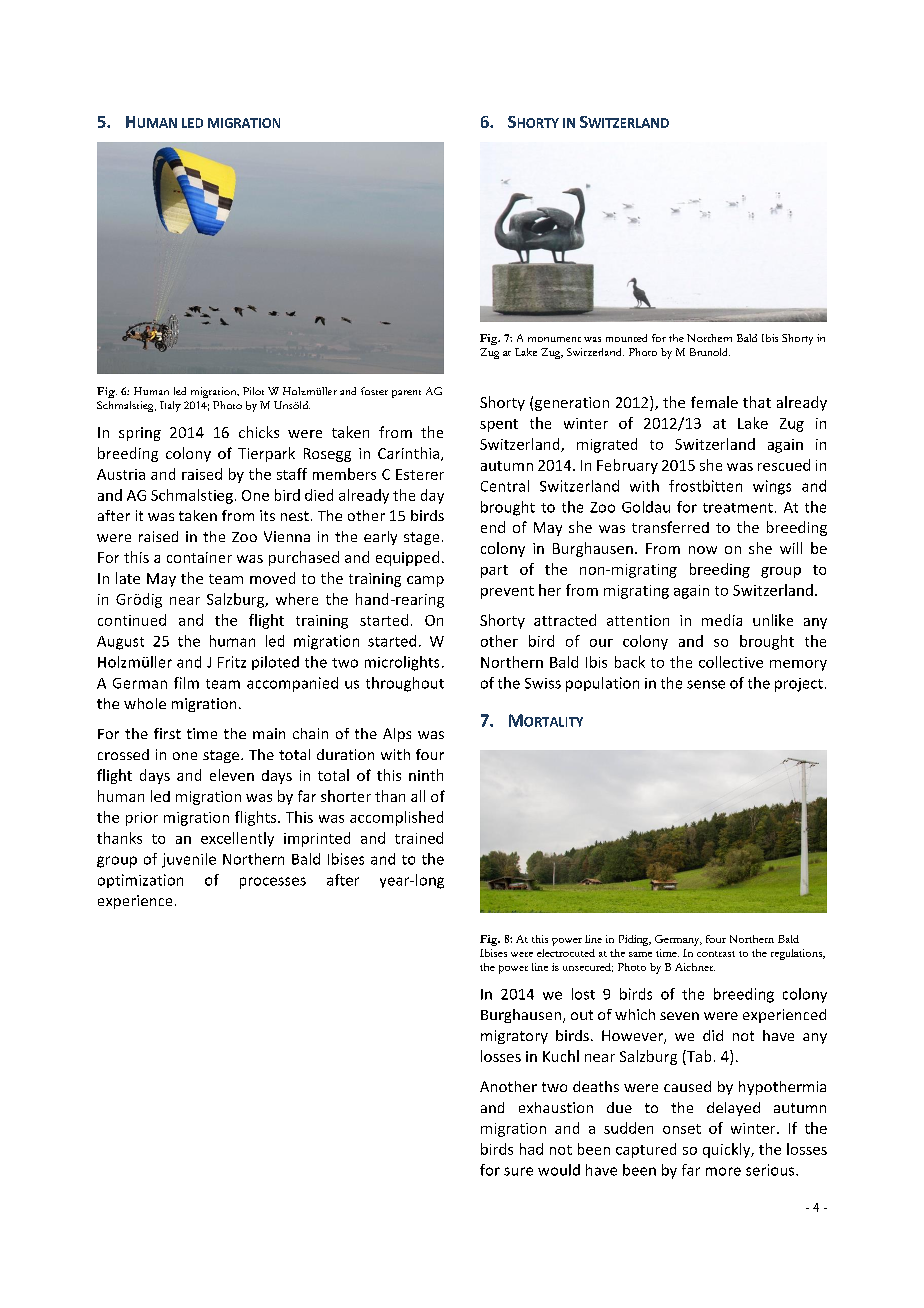 The width and height of the screenshot is (924, 1308). Describe the element at coordinates (714, 402) in the screenshot. I see `female` at that location.
